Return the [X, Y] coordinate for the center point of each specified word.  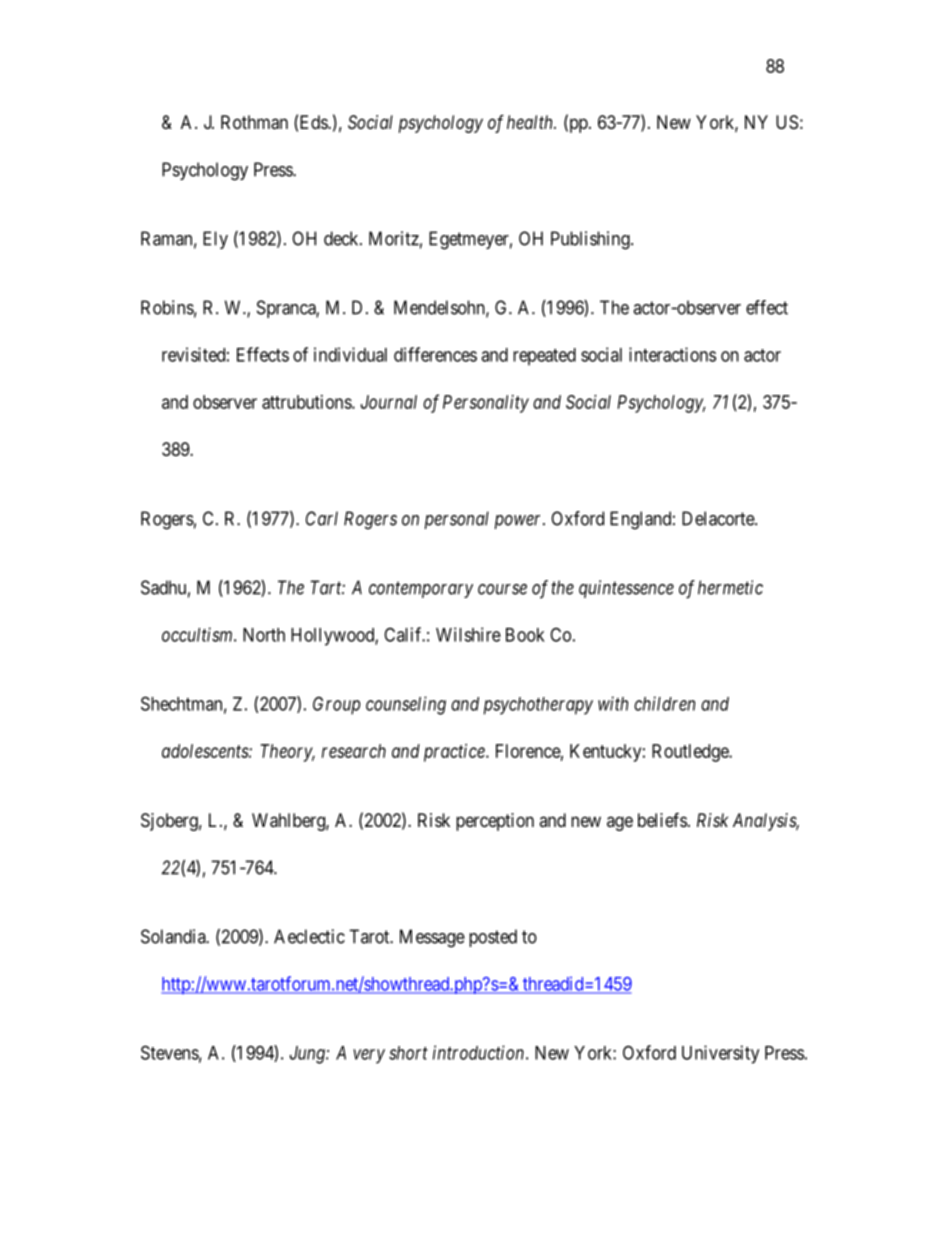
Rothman [254, 122]
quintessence [626, 589]
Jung [308, 1055]
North [264, 635]
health [531, 122]
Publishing [591, 240]
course [502, 589]
